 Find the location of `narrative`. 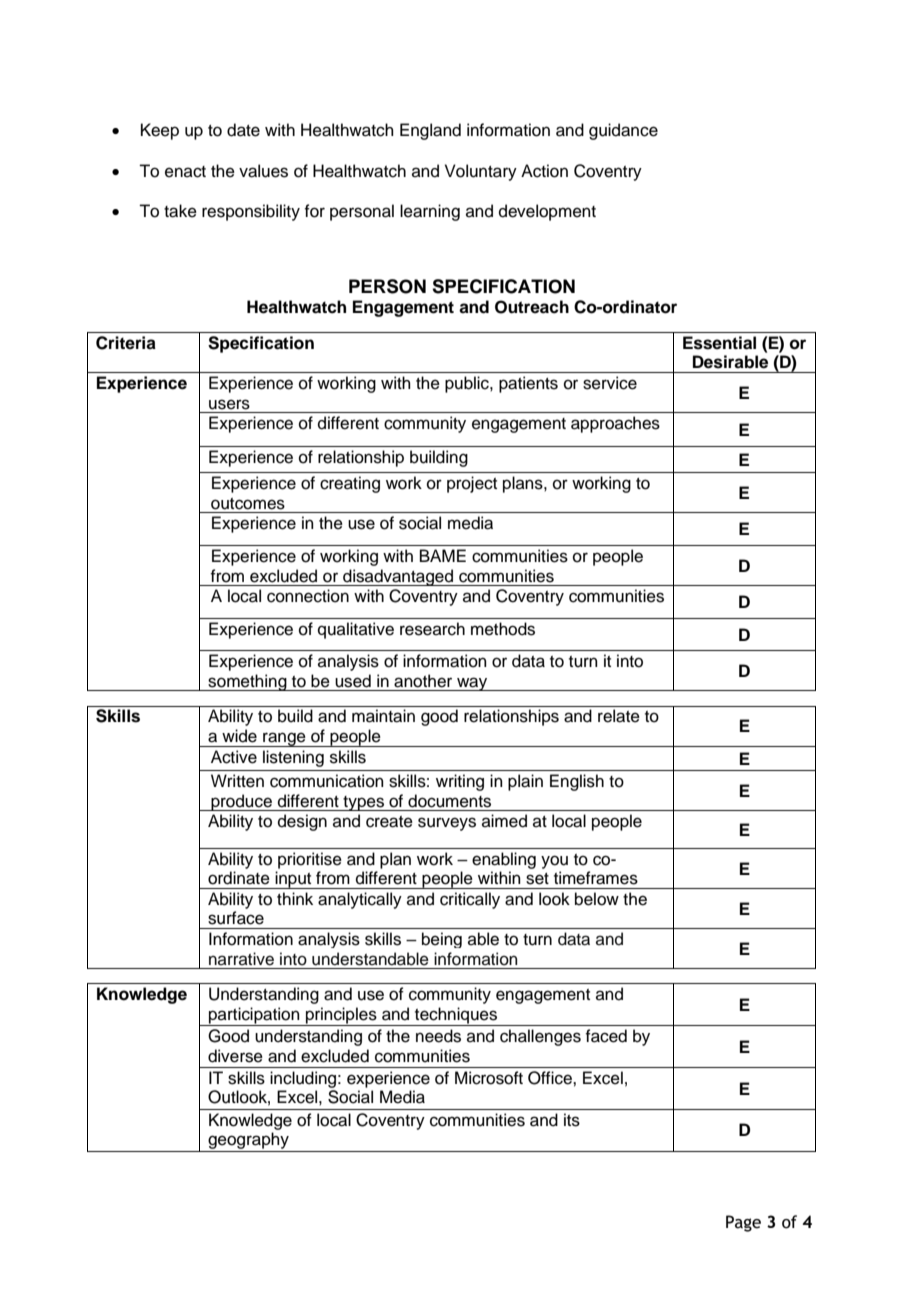

narrative is located at coordinates (241, 959).
